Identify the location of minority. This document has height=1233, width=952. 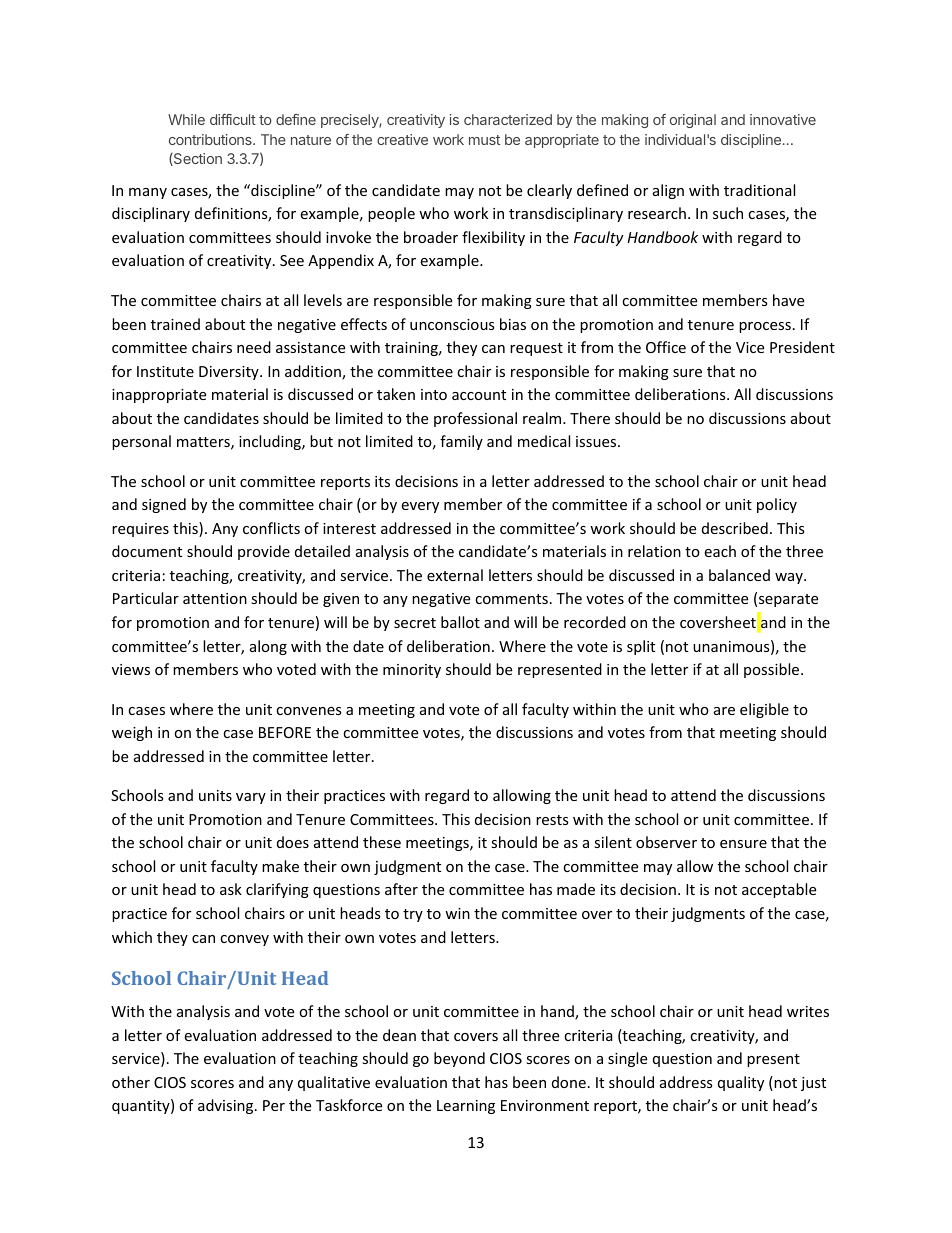
(412, 671).
